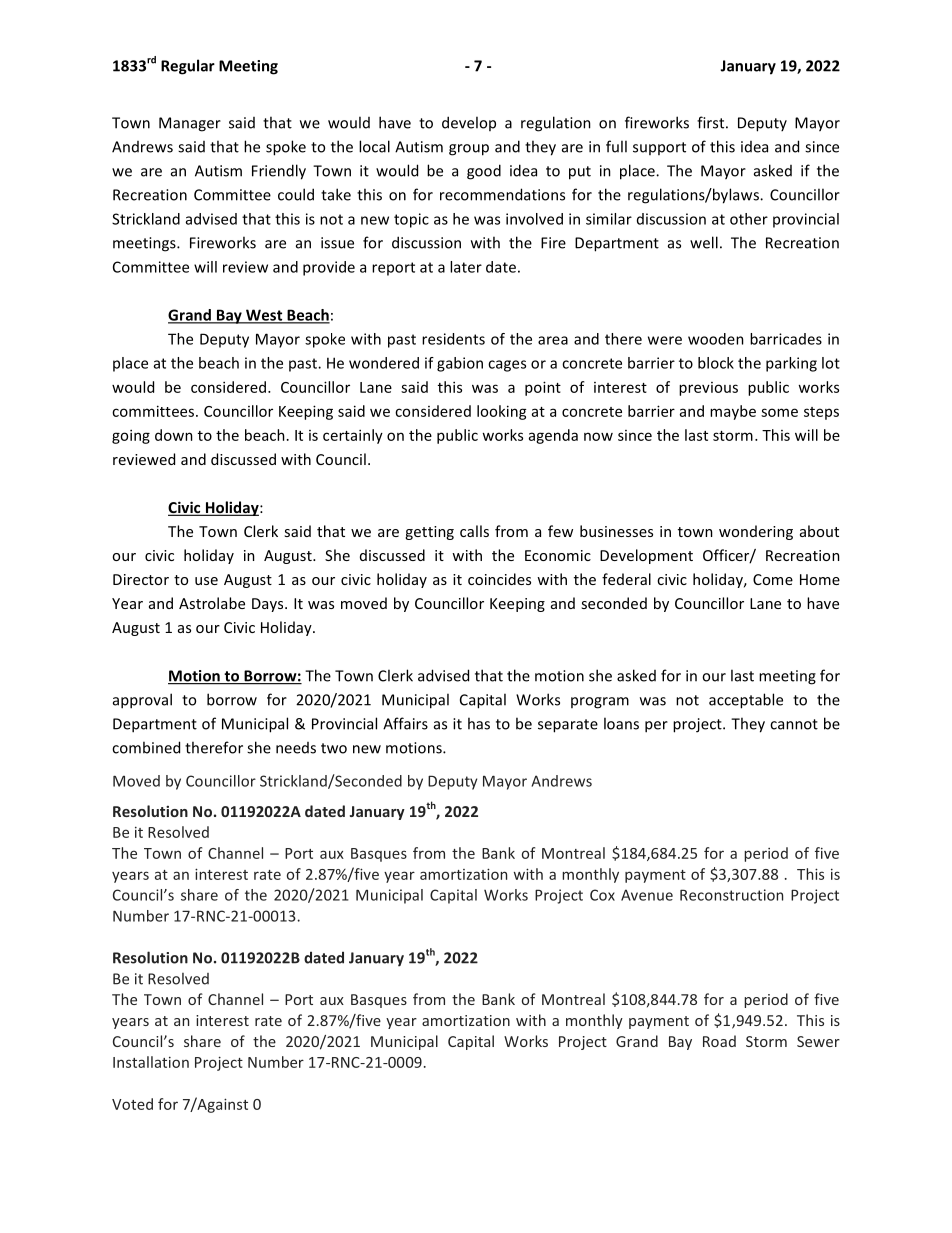  I want to click on Manager, so click(190, 124).
